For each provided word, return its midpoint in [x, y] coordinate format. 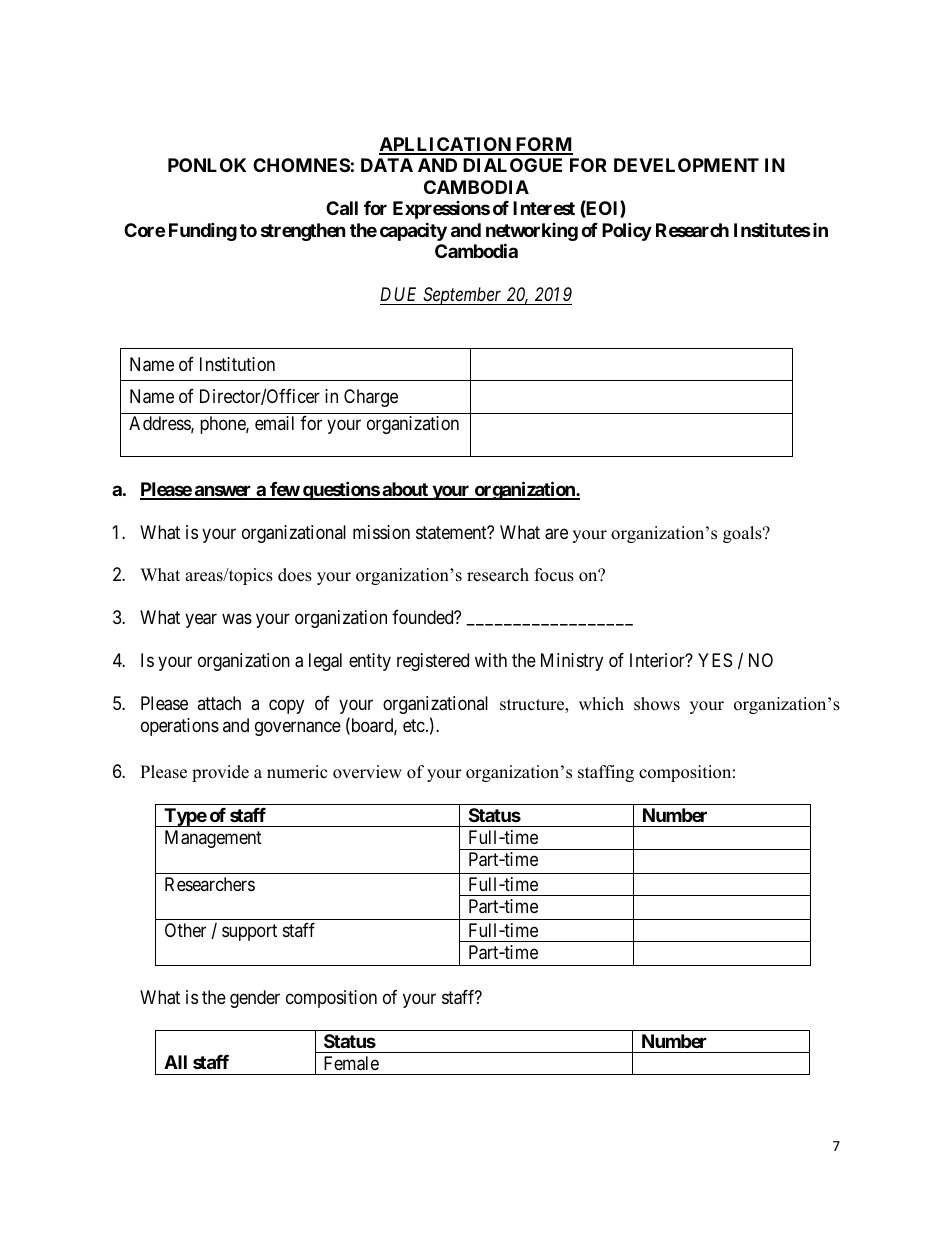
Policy [627, 231]
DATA [387, 165]
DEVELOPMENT [686, 165]
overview [367, 772]
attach [219, 703]
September [463, 296]
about [405, 490]
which [601, 704]
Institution [237, 364]
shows [657, 704]
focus [554, 575]
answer [223, 492]
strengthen [303, 232]
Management [213, 839]
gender [255, 999]
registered [433, 662]
